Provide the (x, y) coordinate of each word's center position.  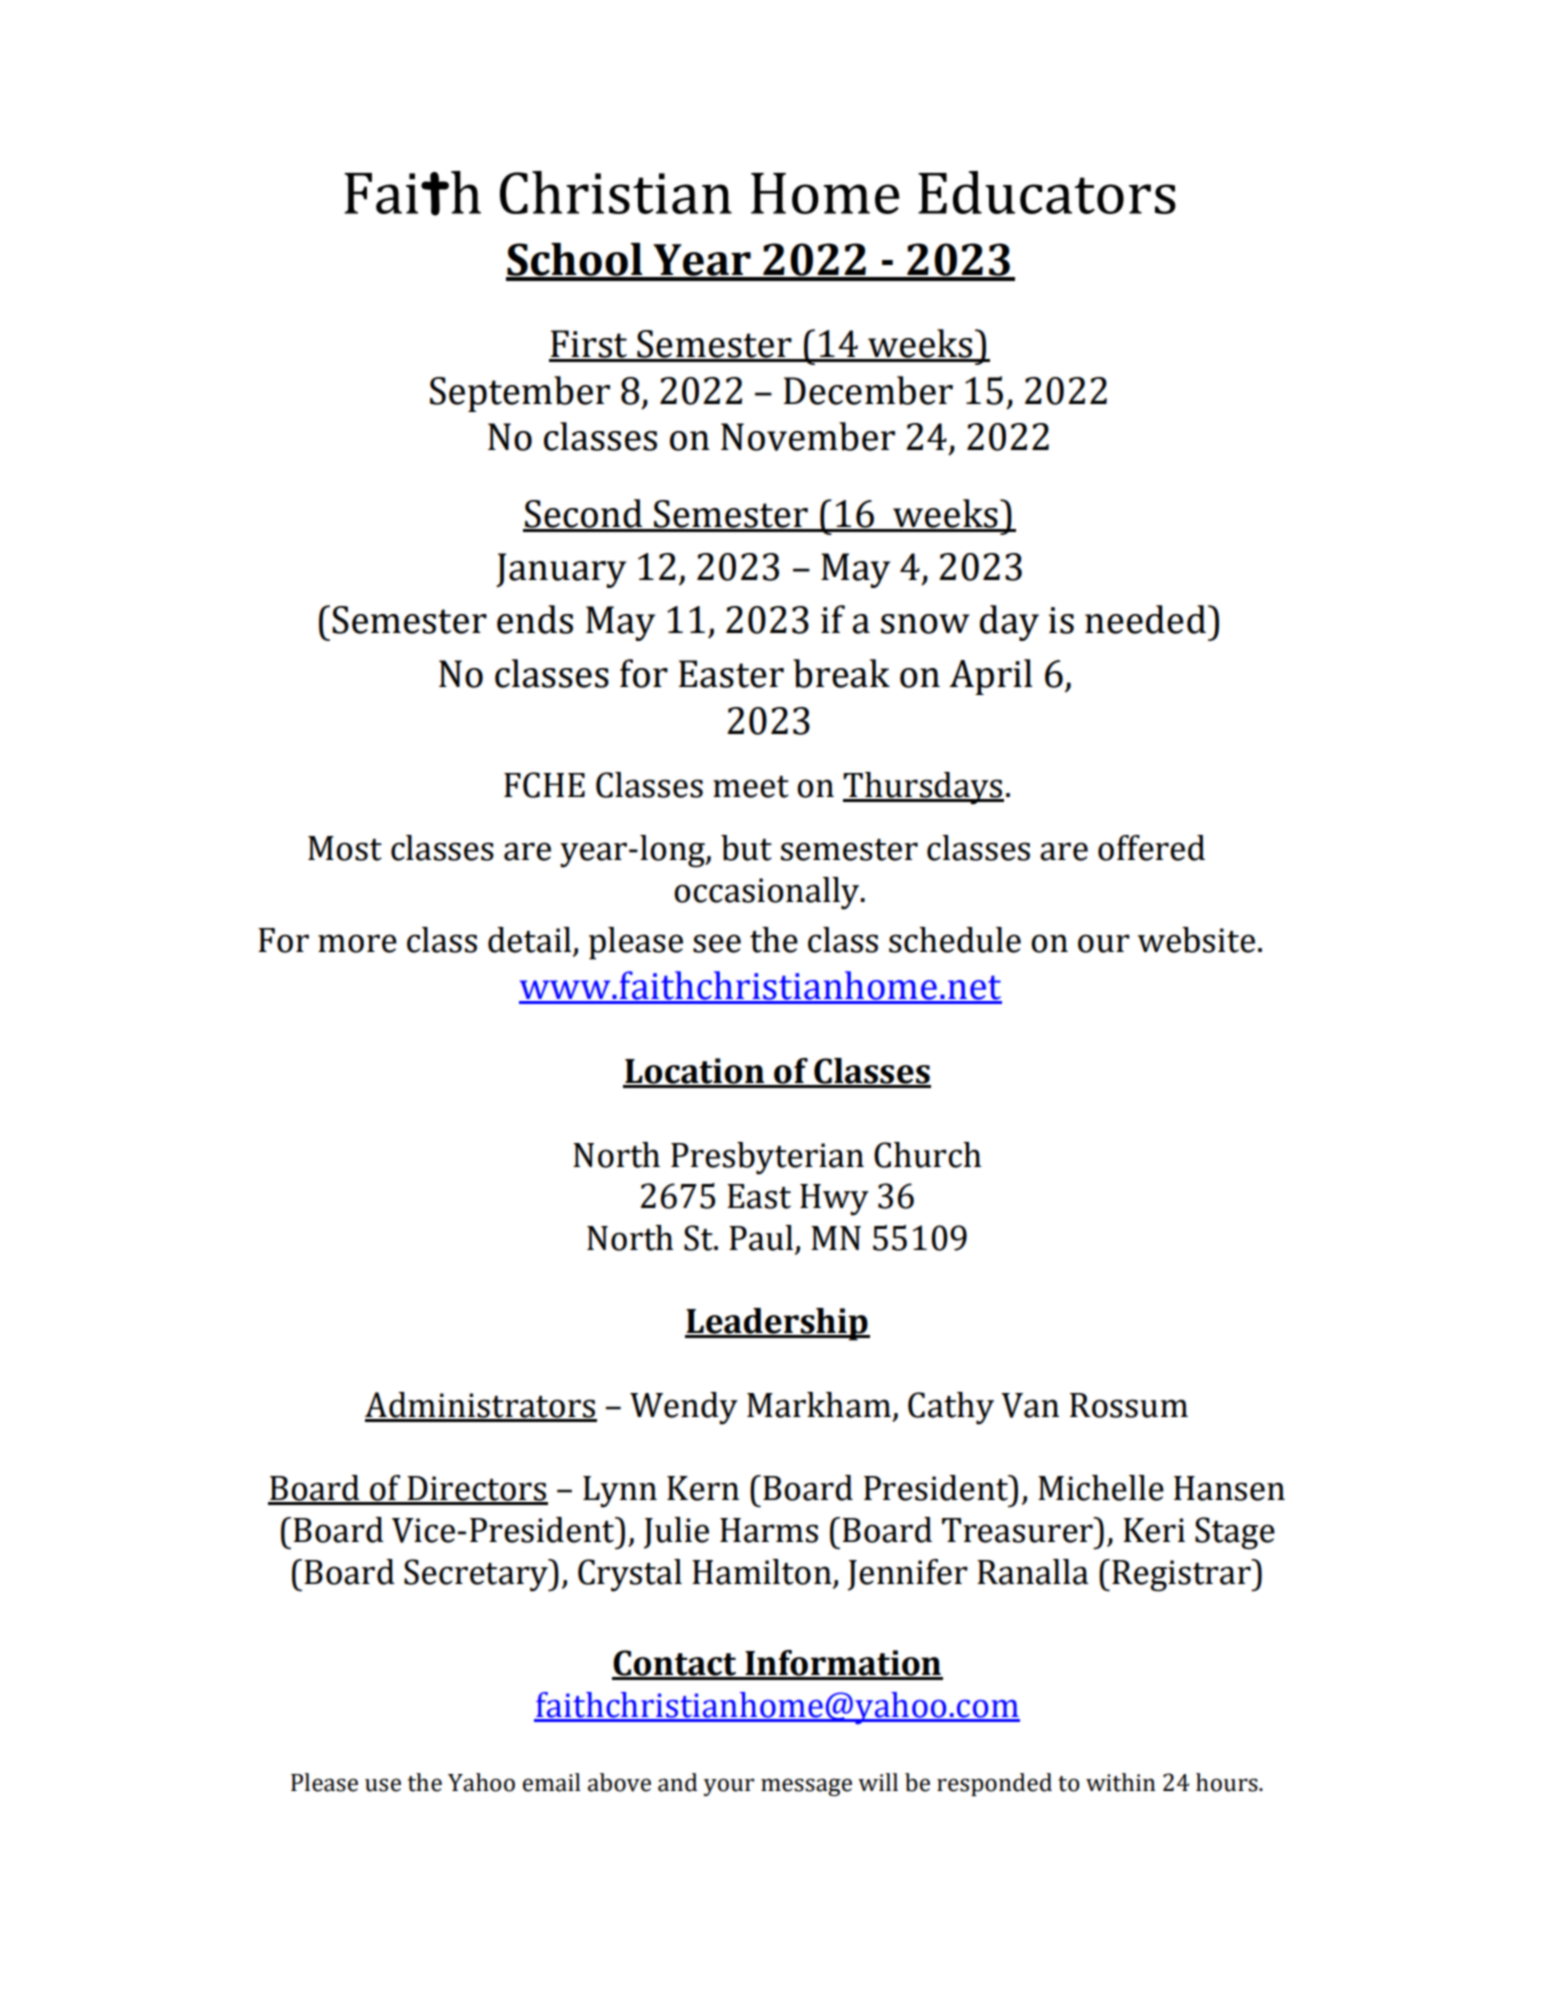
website (1196, 940)
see (717, 943)
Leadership (777, 1324)
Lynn (620, 1492)
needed (1145, 619)
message (806, 1787)
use (383, 1785)
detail (529, 940)
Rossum (1129, 1405)
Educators (1047, 192)
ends (535, 619)
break (841, 673)
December (868, 390)
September (520, 394)
